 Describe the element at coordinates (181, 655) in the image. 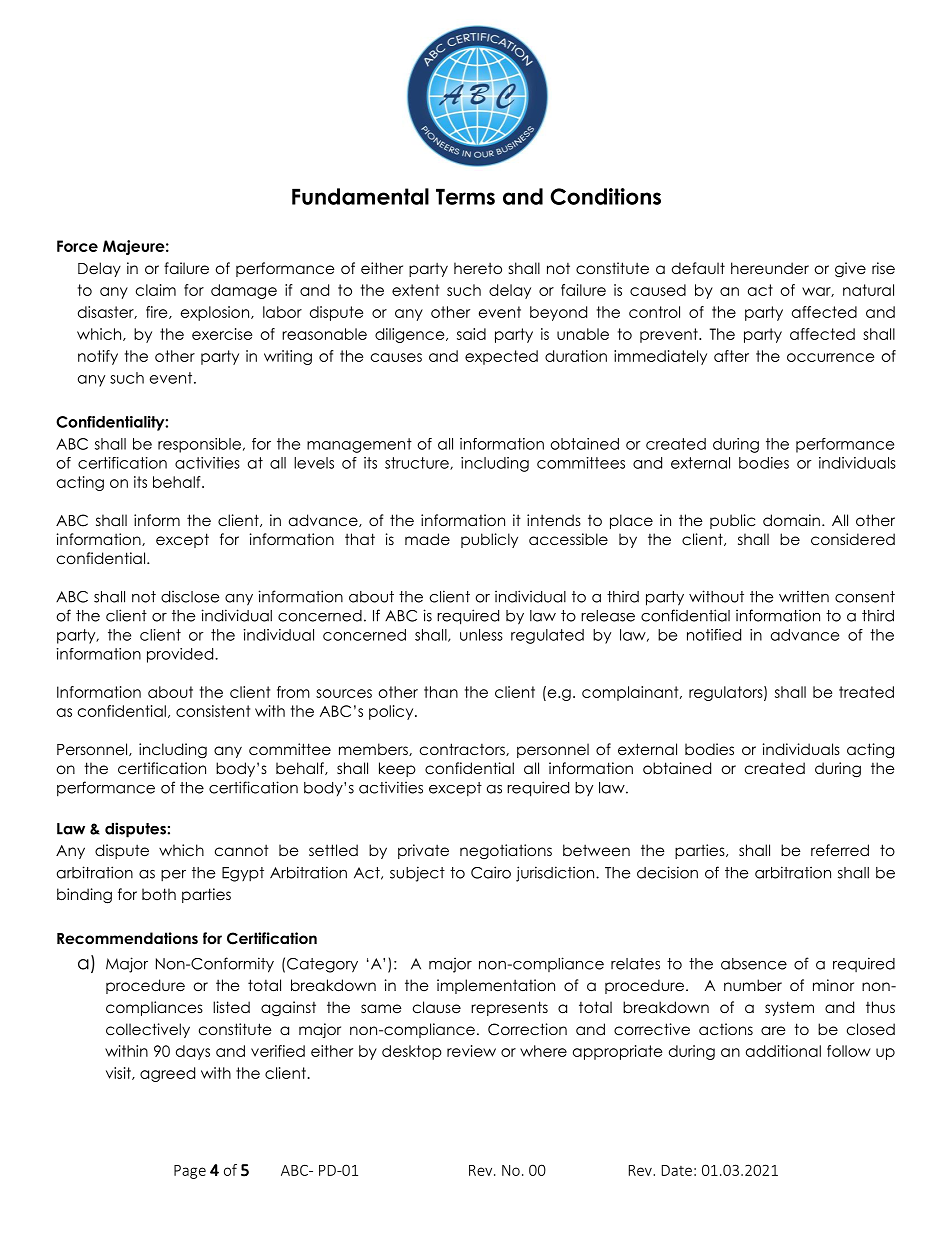

I see `provided` at that location.
